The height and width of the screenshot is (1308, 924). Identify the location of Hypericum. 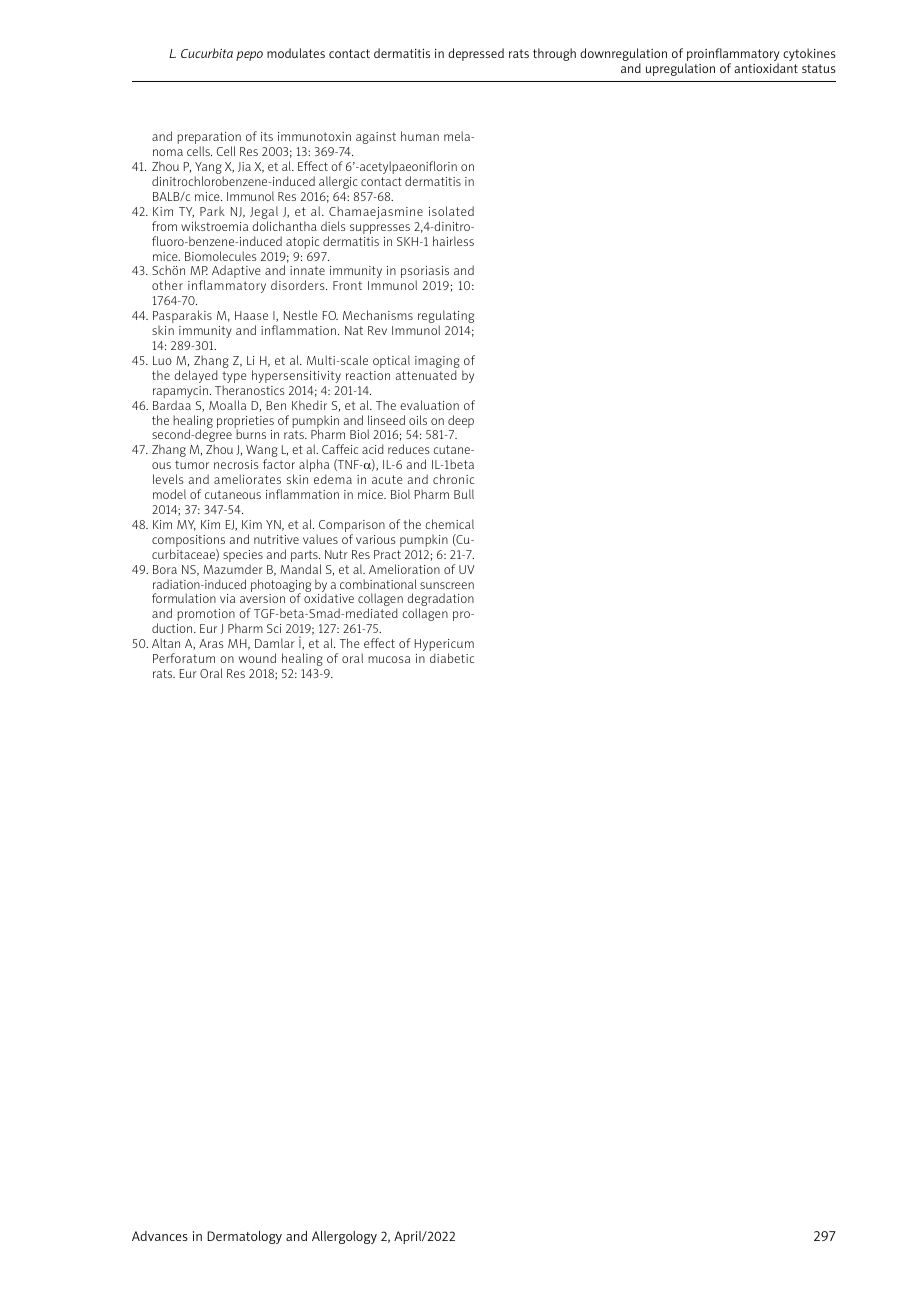
(444, 646).
